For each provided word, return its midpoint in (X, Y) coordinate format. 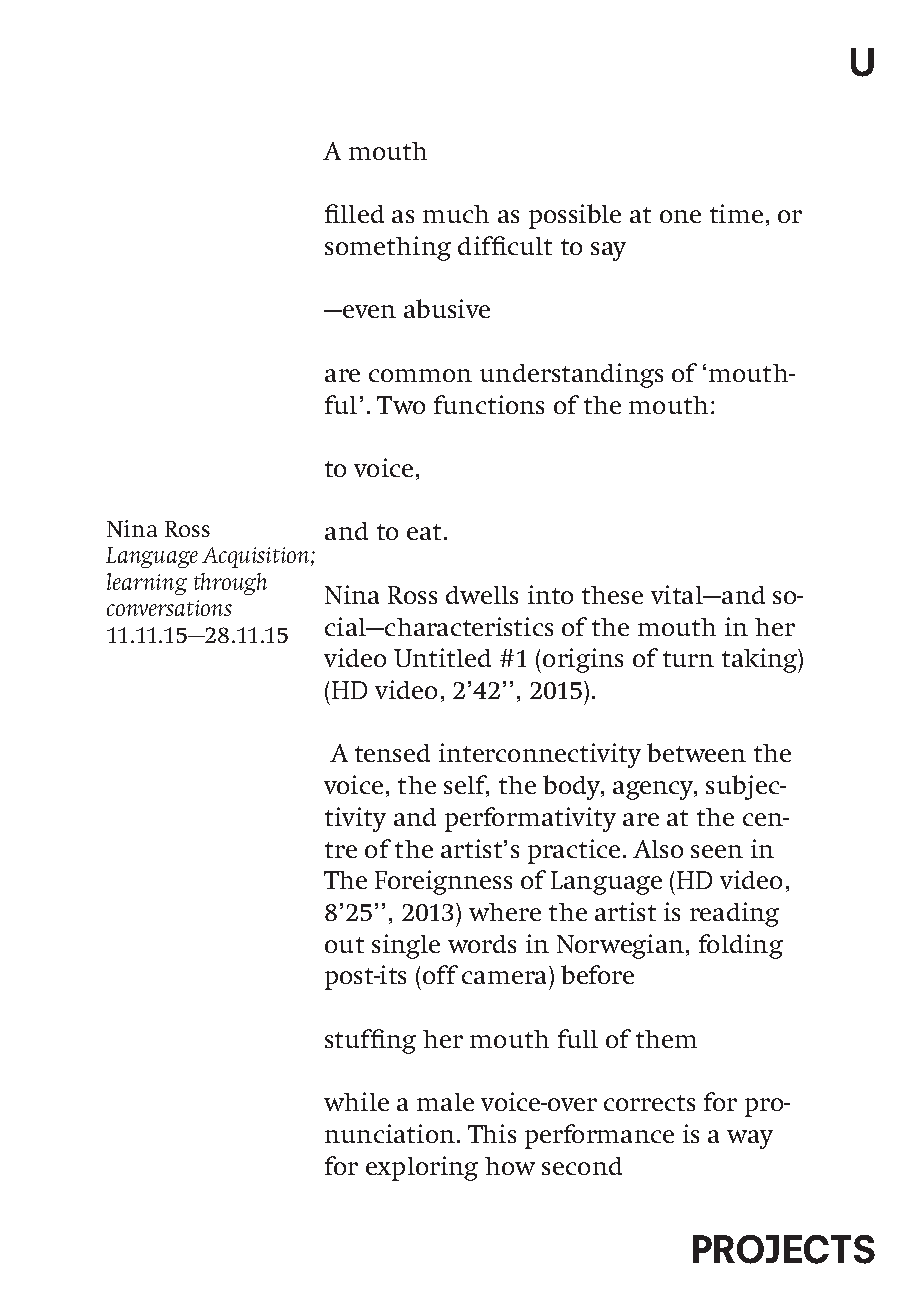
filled (354, 213)
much (456, 214)
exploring (422, 1168)
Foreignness (443, 882)
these (612, 595)
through (230, 584)
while (356, 1101)
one (680, 216)
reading (734, 914)
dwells (482, 595)
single (406, 946)
